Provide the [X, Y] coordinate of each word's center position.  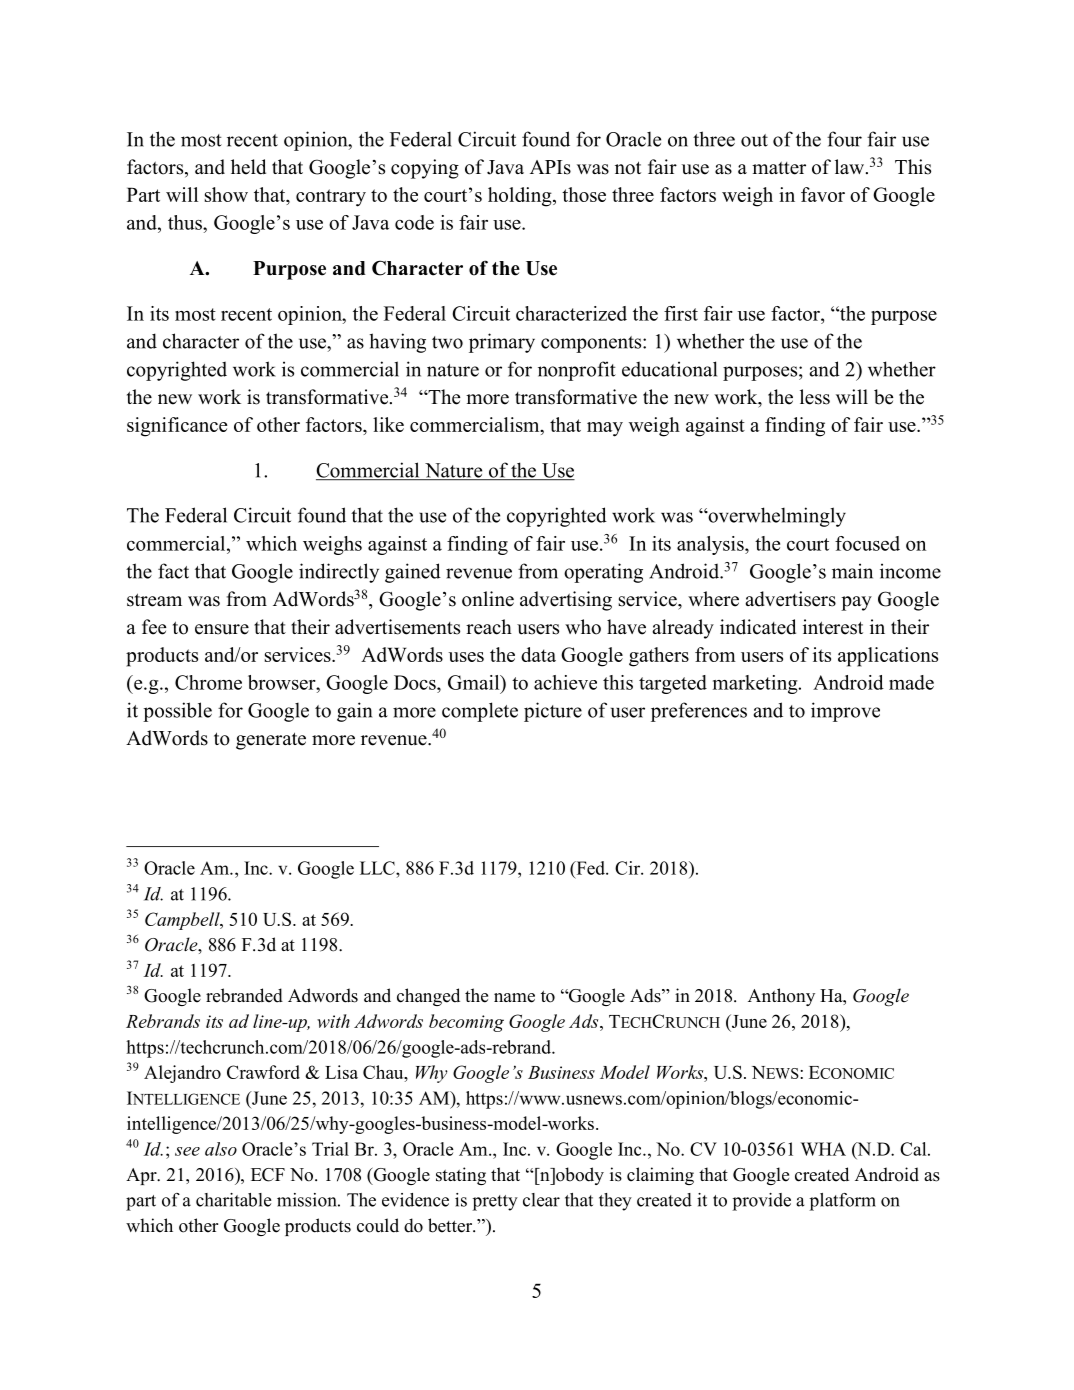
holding [521, 197]
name [514, 998]
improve [845, 712]
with [333, 1021]
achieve [565, 682]
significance [177, 427]
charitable [233, 1200]
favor [823, 194]
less [815, 397]
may [605, 429]
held [248, 167]
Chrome [208, 682]
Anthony [781, 997]
